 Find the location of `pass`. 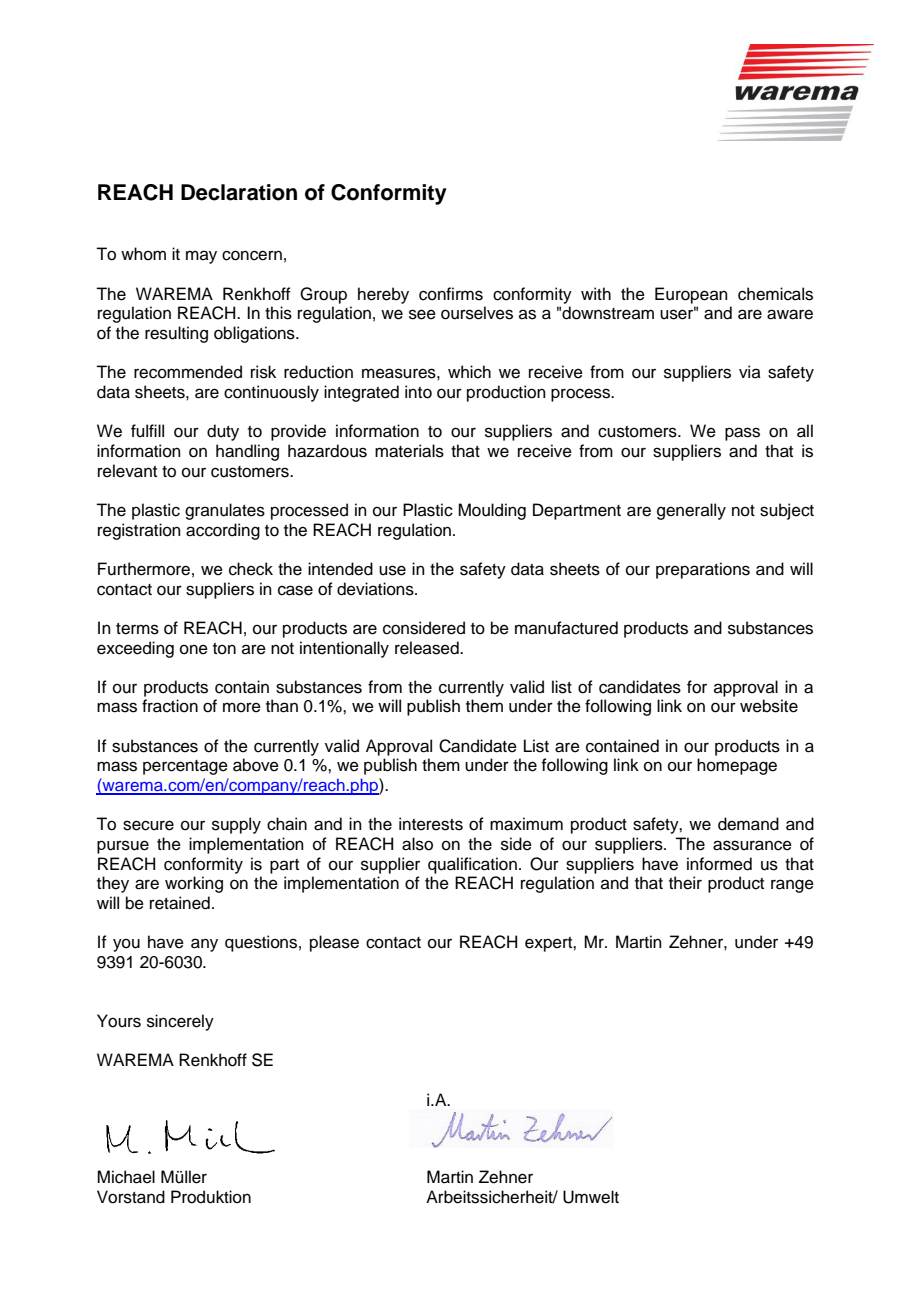

pass is located at coordinates (742, 434).
